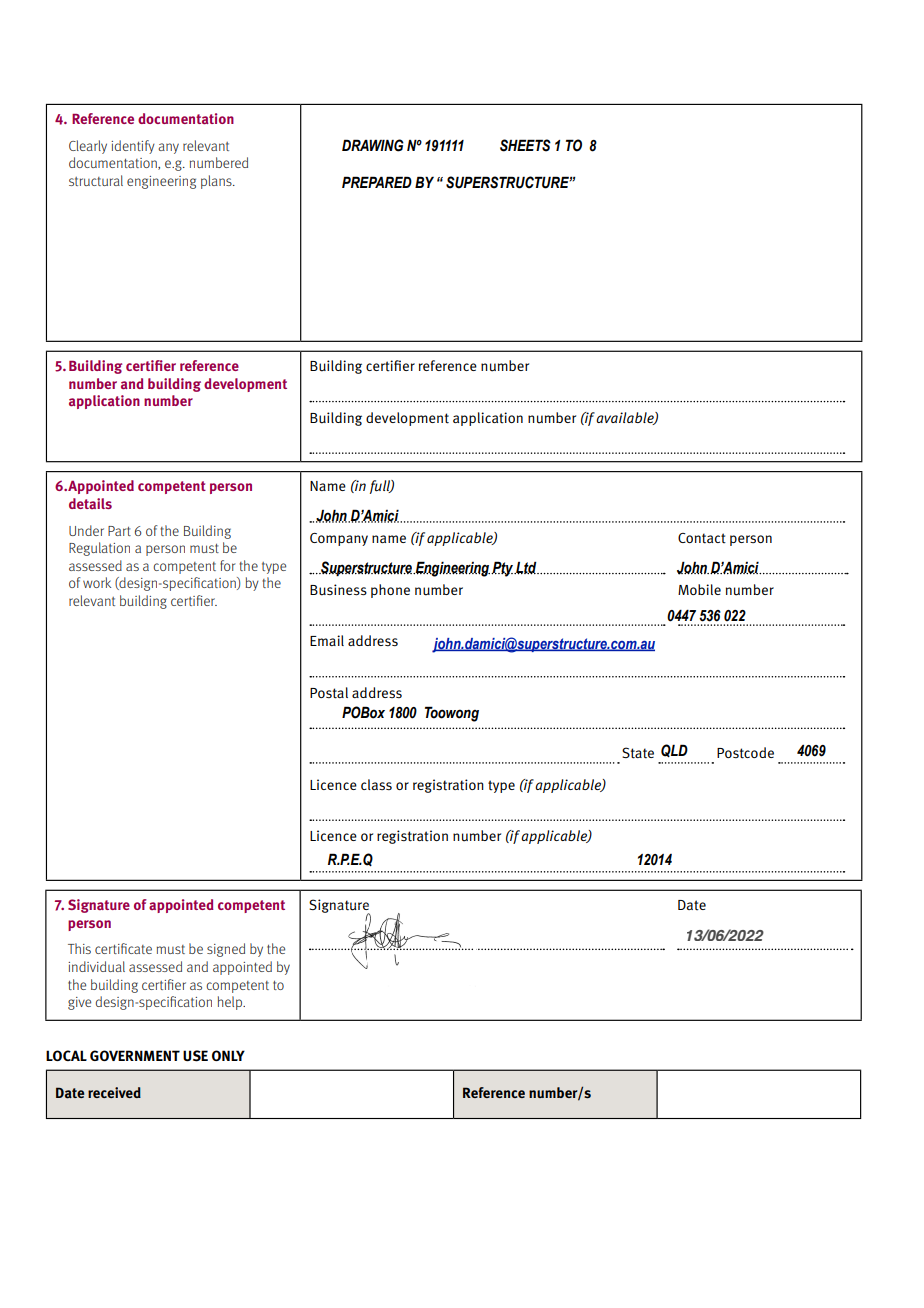 The image size is (924, 1308). Describe the element at coordinates (525, 145) in the image. I see `SHEETS` at that location.
